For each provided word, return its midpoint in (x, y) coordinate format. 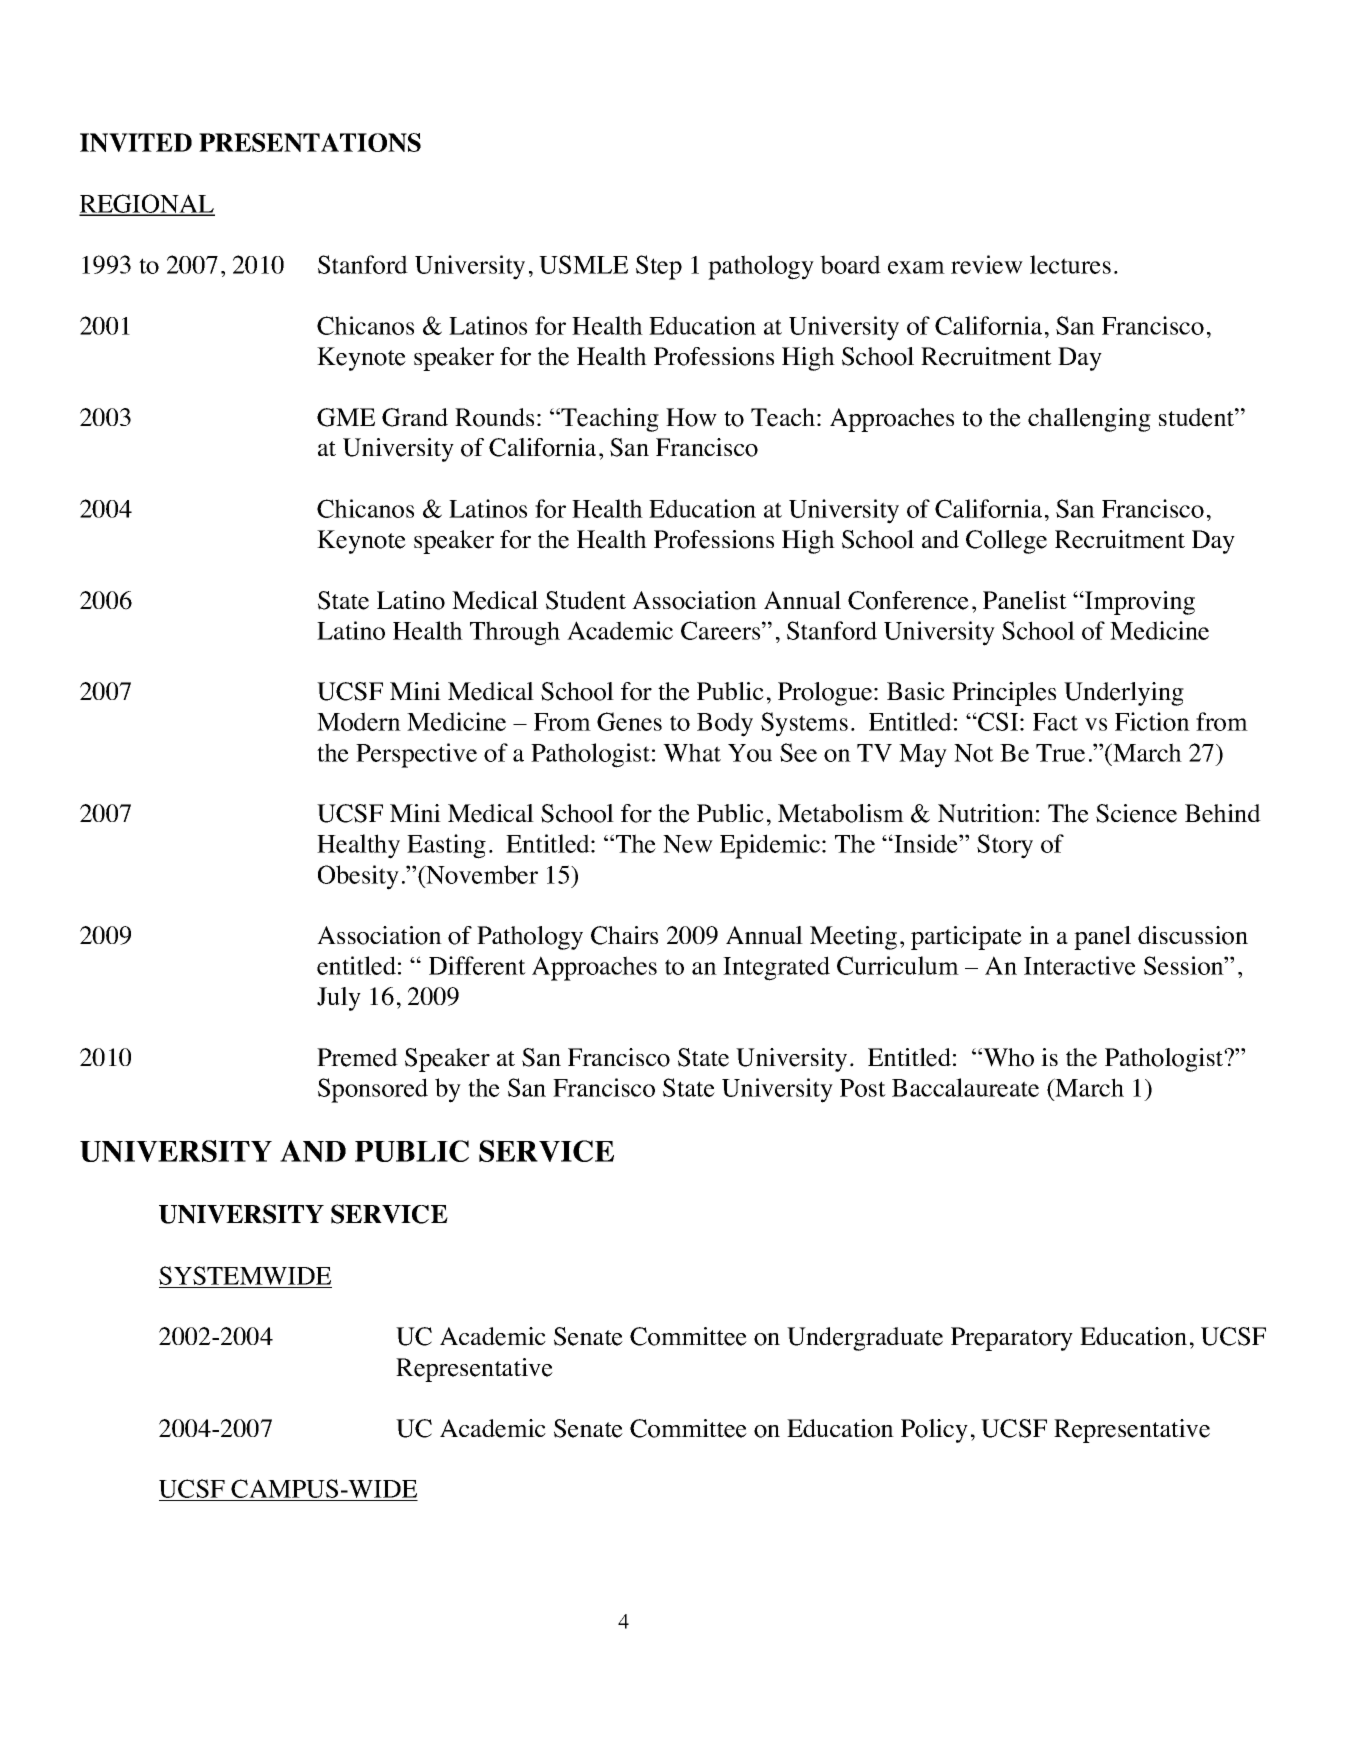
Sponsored (373, 1090)
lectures (1070, 264)
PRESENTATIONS (310, 142)
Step (659, 267)
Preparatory (1012, 1339)
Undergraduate (865, 1339)
